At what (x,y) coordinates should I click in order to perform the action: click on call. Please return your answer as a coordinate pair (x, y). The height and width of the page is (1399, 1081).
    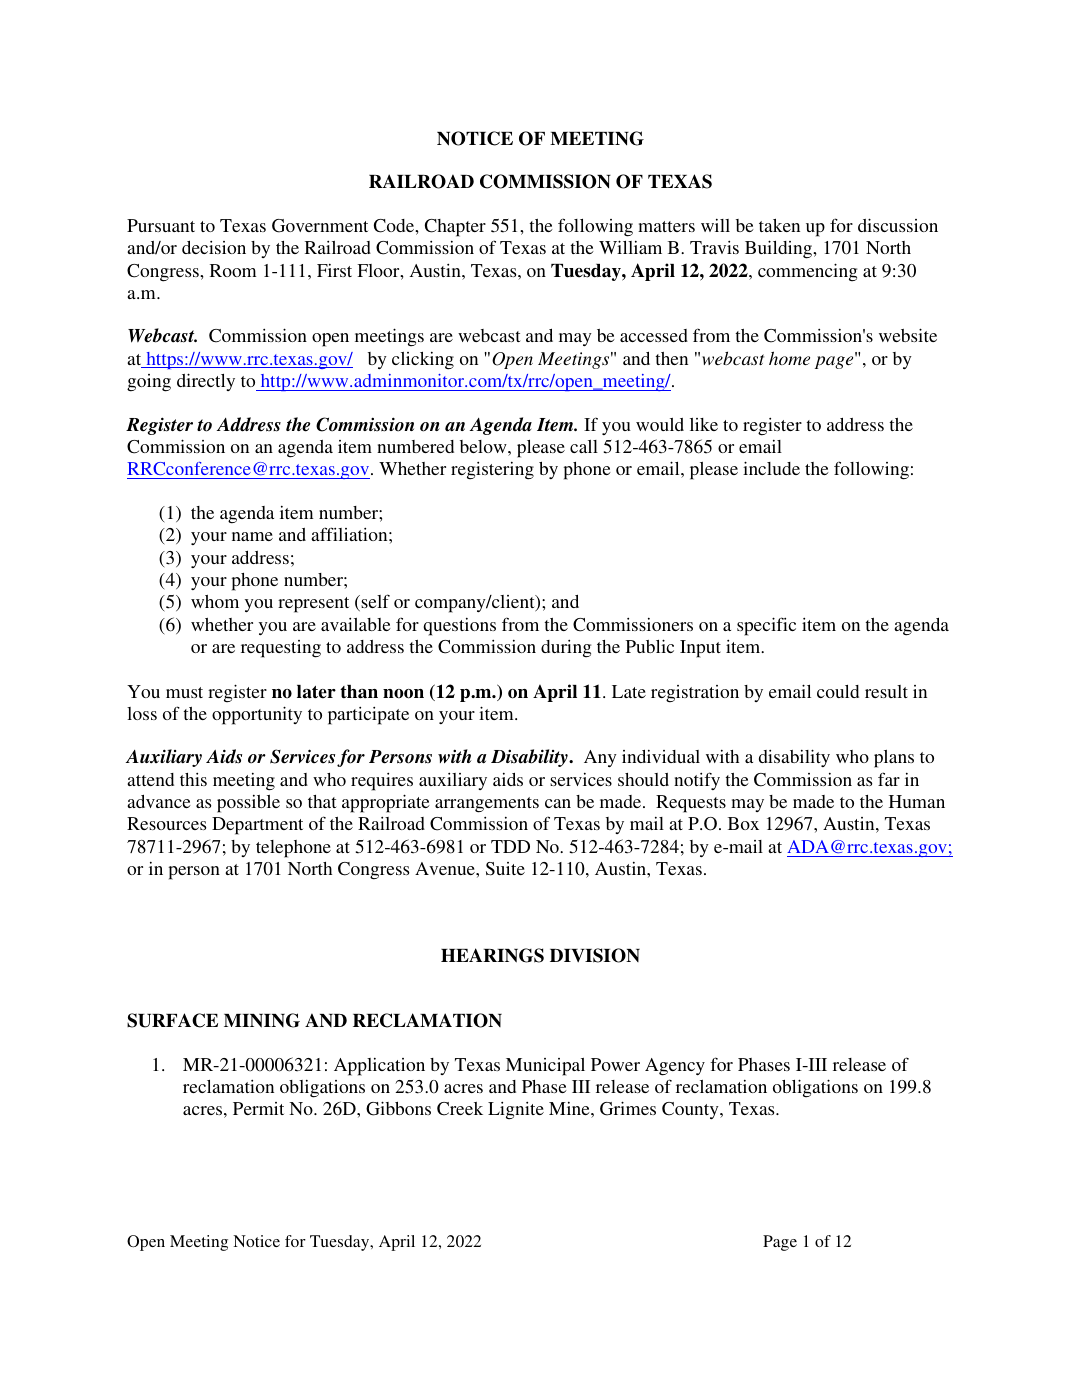
    Looking at the image, I should click on (584, 446).
